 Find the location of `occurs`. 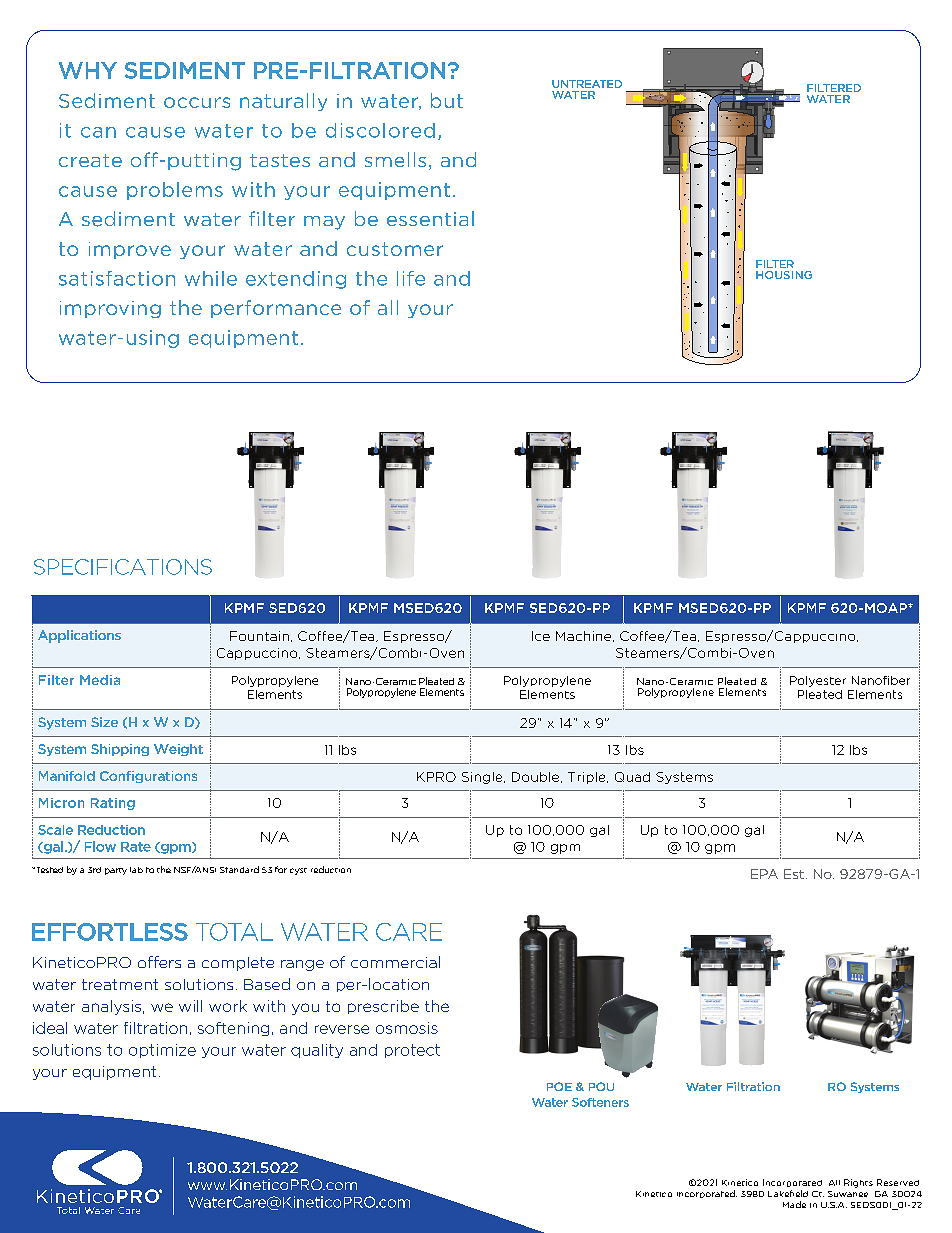

occurs is located at coordinates (197, 102).
